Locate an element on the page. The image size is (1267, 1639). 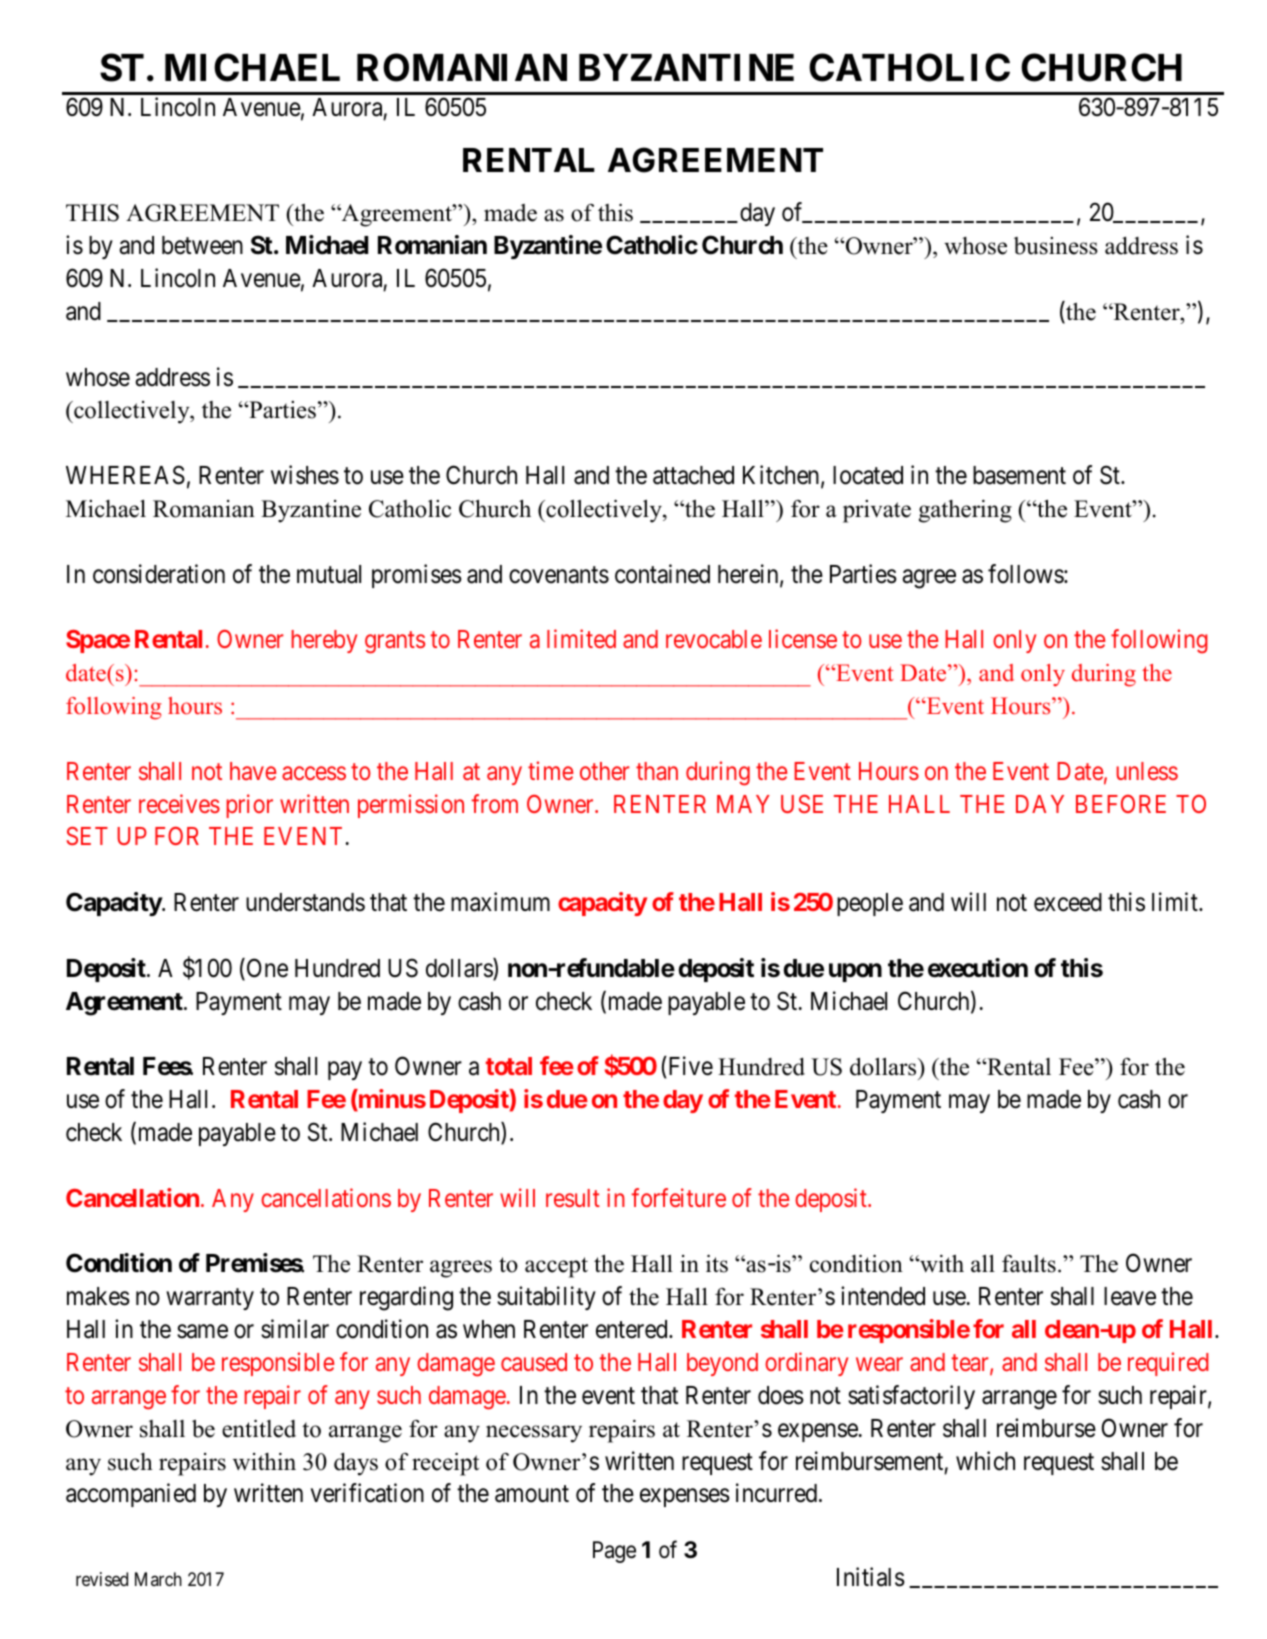
Five is located at coordinates (689, 1066).
